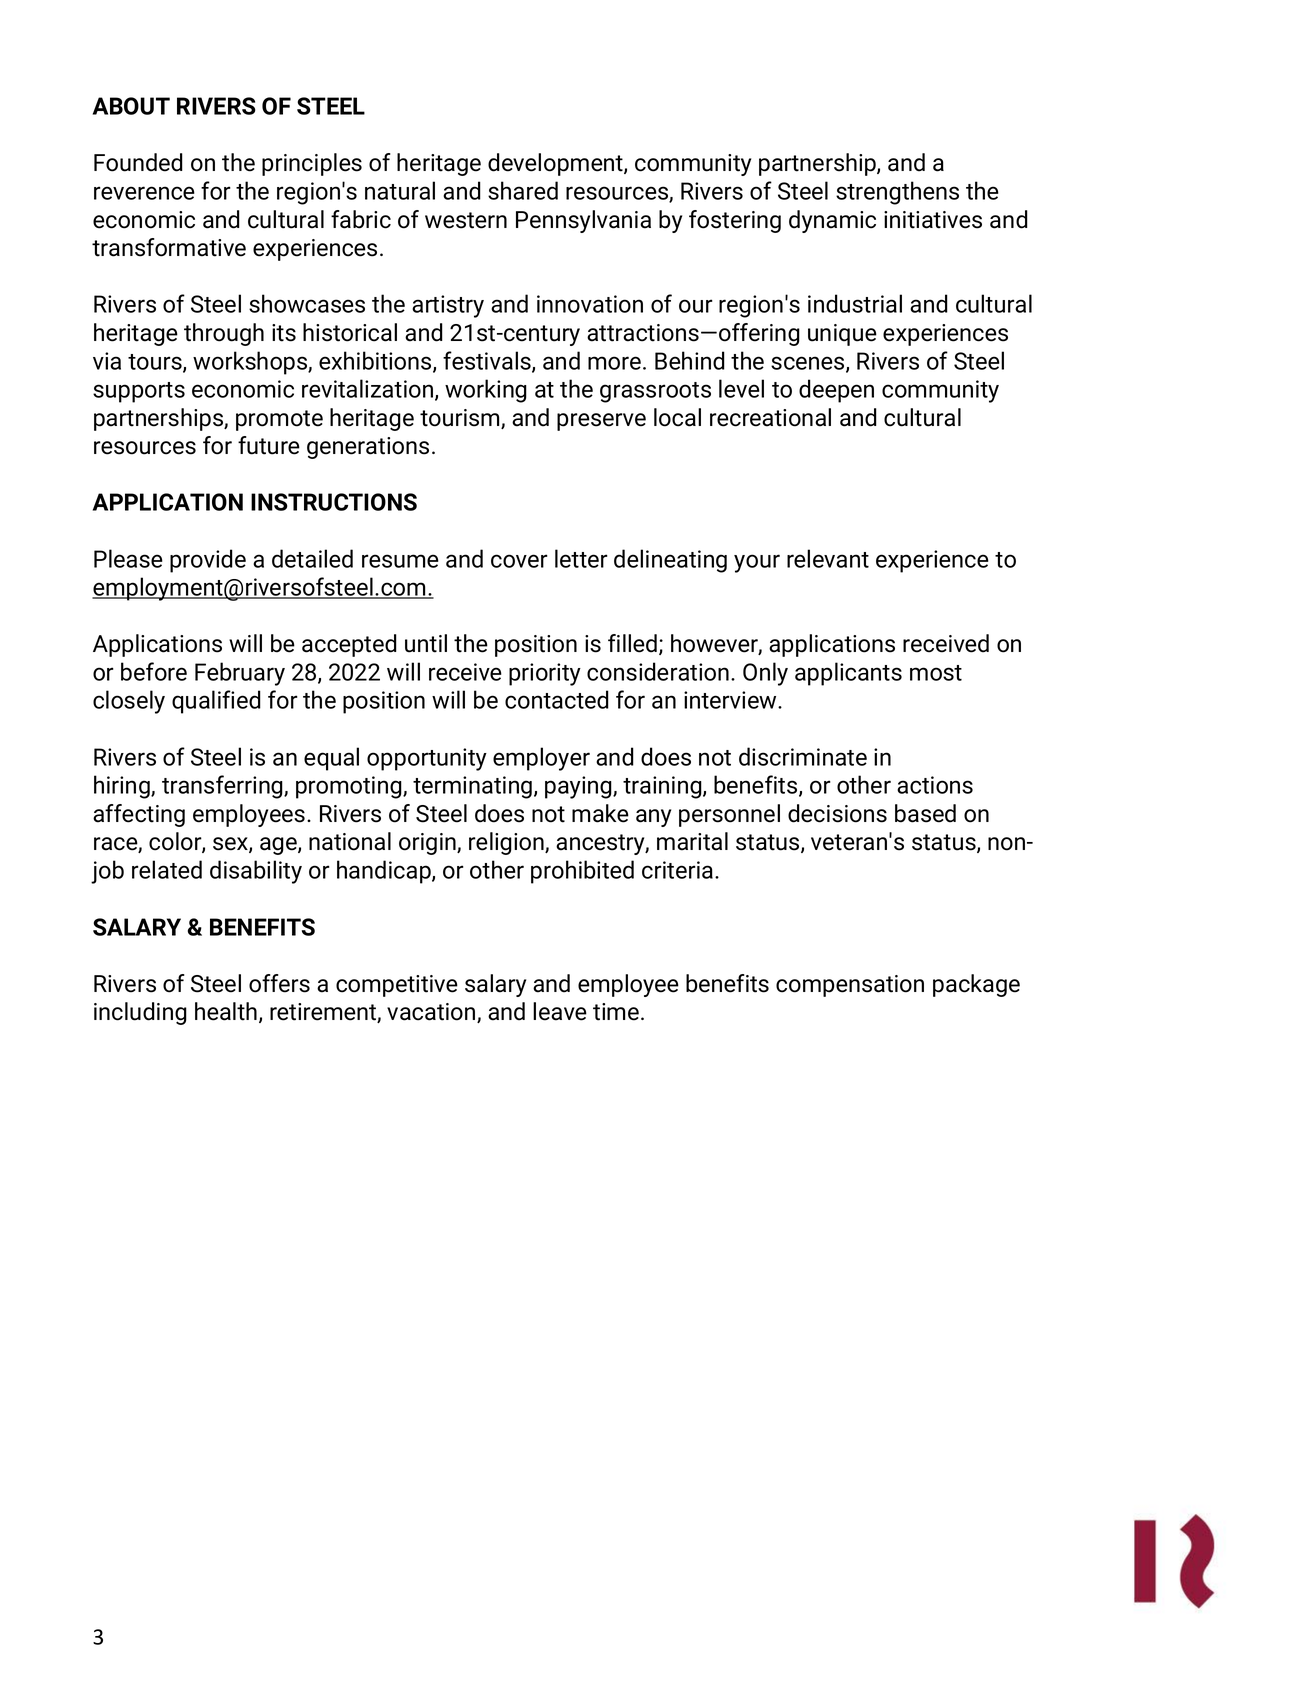  Describe the element at coordinates (560, 1011) in the page. I see `leave` at that location.
